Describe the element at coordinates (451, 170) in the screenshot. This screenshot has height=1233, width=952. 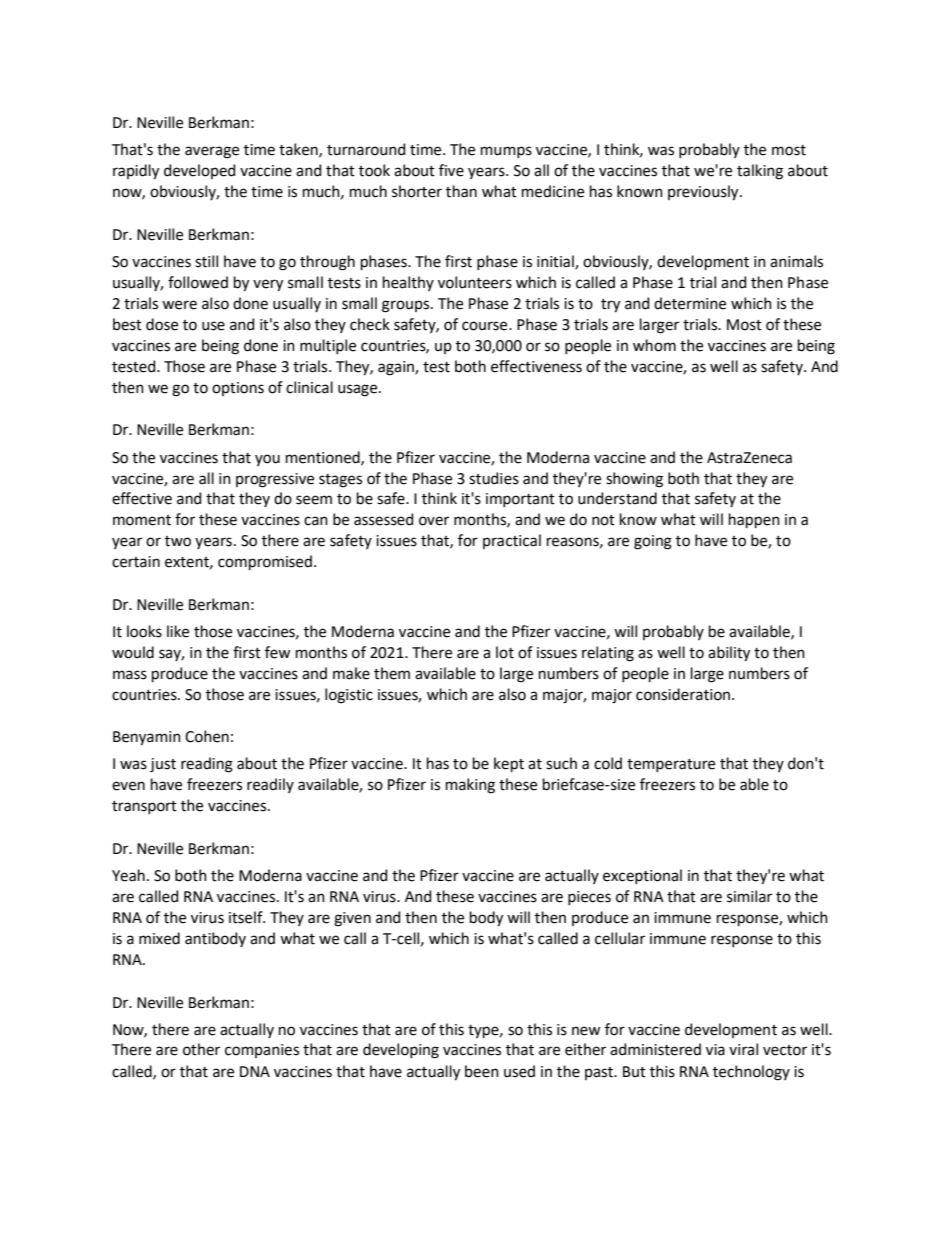
I see `five` at that location.
